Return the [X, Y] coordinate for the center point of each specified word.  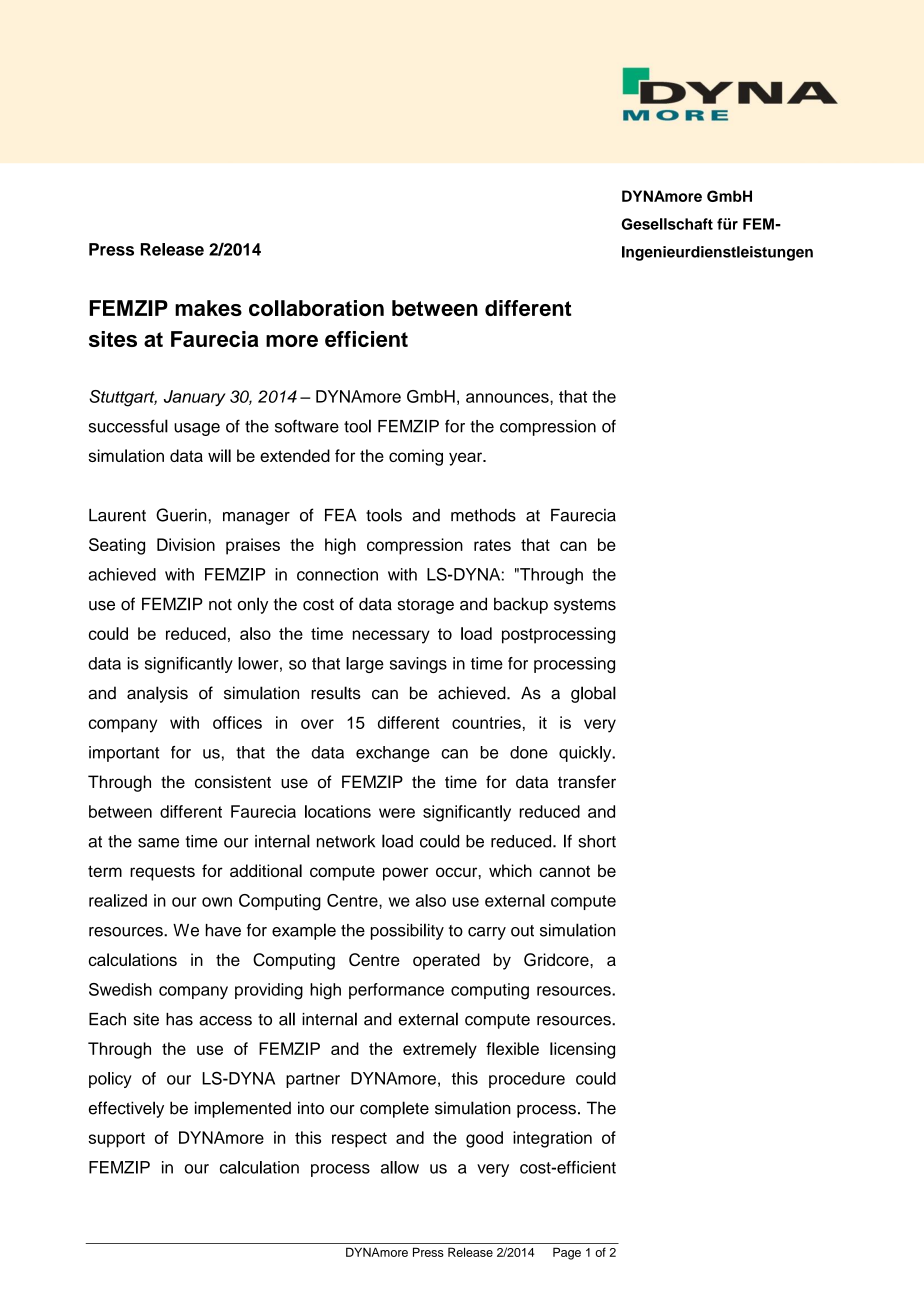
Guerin [181, 515]
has [179, 1019]
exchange [393, 754]
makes [208, 308]
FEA [341, 515]
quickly [586, 754]
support [116, 1140]
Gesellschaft [667, 224]
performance [396, 991]
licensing [582, 1050]
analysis [157, 694]
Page [567, 1253]
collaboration [316, 308]
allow [400, 1167]
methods [483, 515]
